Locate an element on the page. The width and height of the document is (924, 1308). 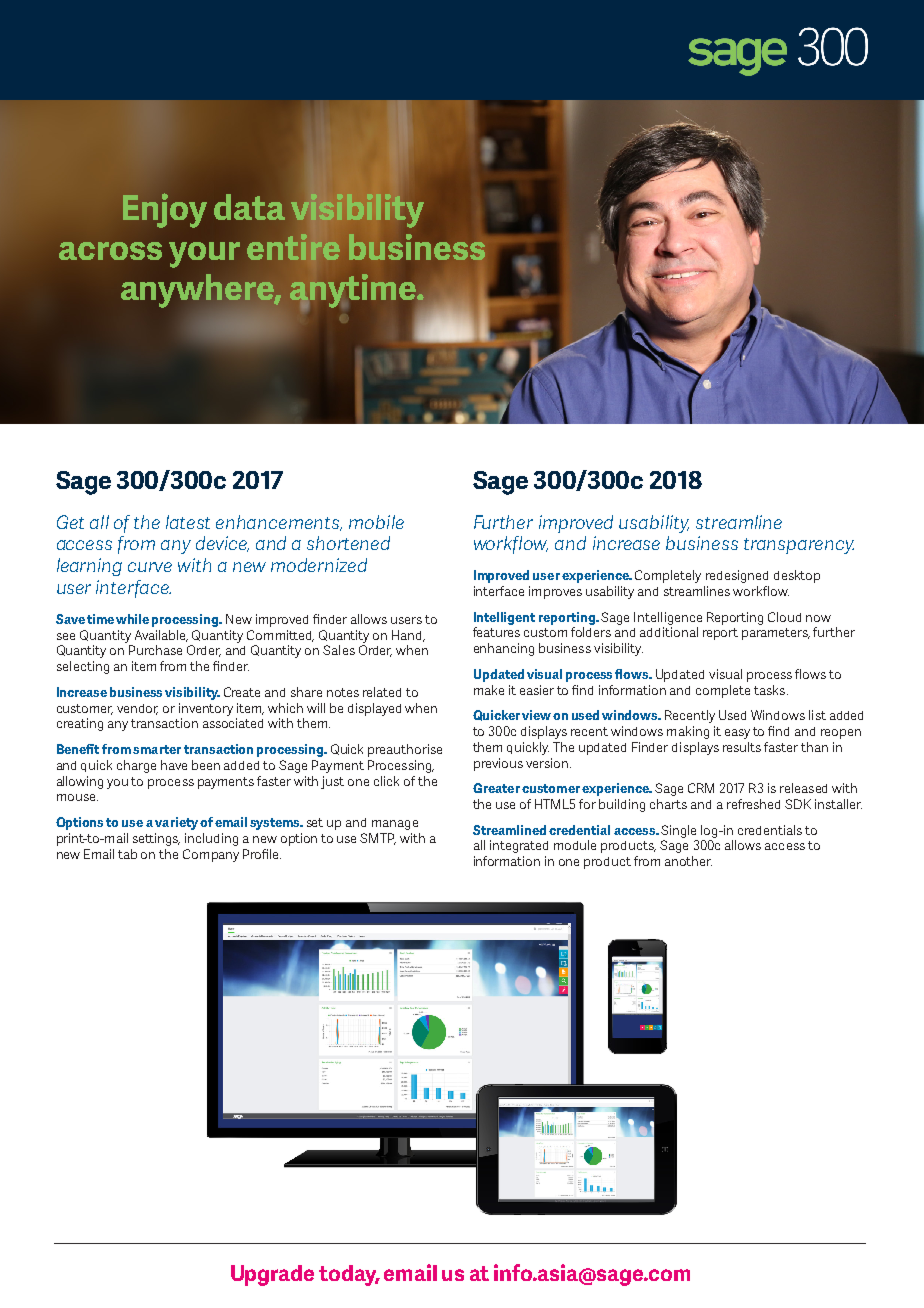
Upgrade is located at coordinates (272, 1275).
